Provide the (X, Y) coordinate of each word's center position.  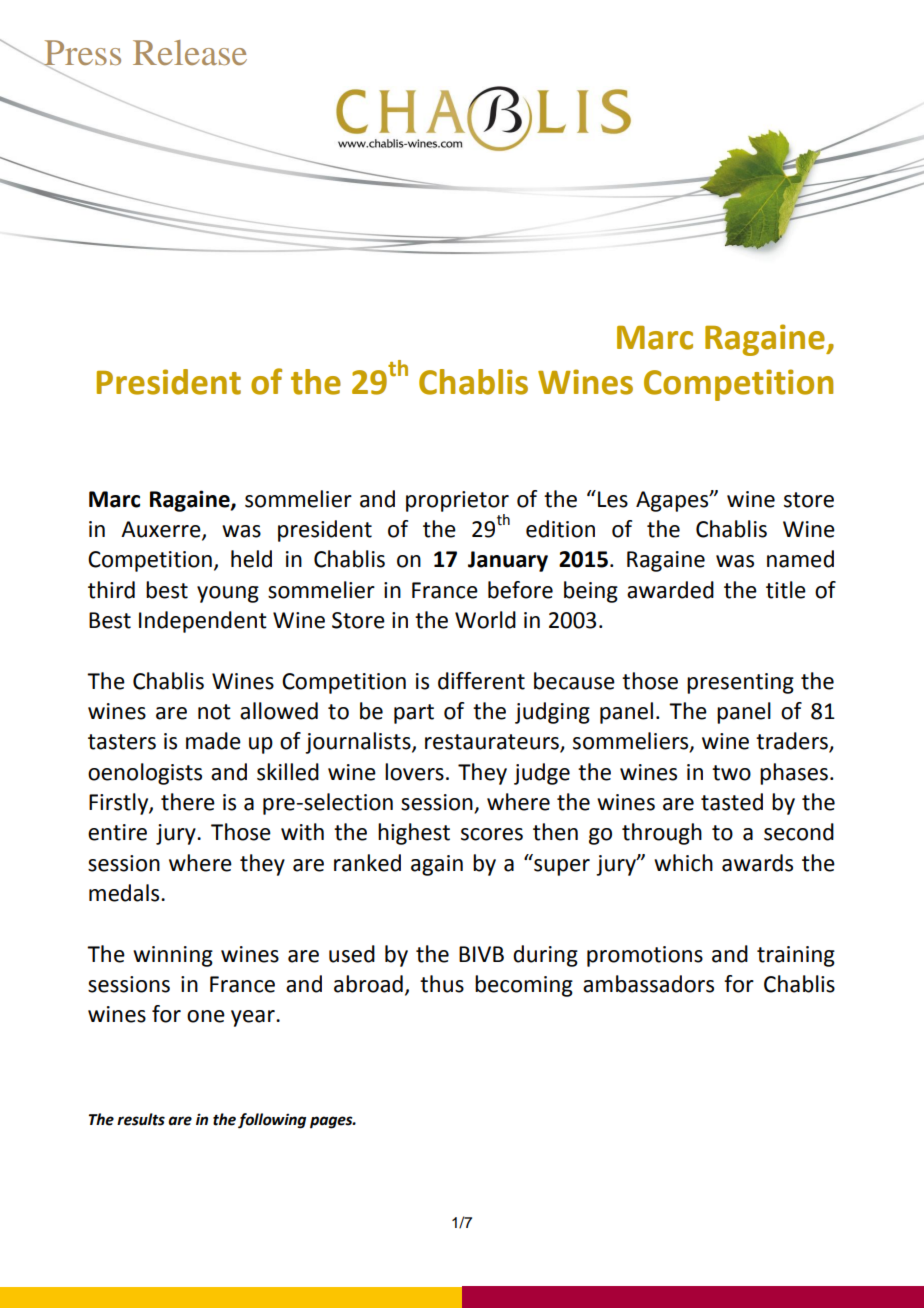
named (800, 559)
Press (81, 53)
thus (442, 984)
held (251, 559)
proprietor (457, 501)
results (141, 1119)
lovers (414, 772)
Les (613, 499)
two (731, 773)
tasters (122, 742)
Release (190, 52)
